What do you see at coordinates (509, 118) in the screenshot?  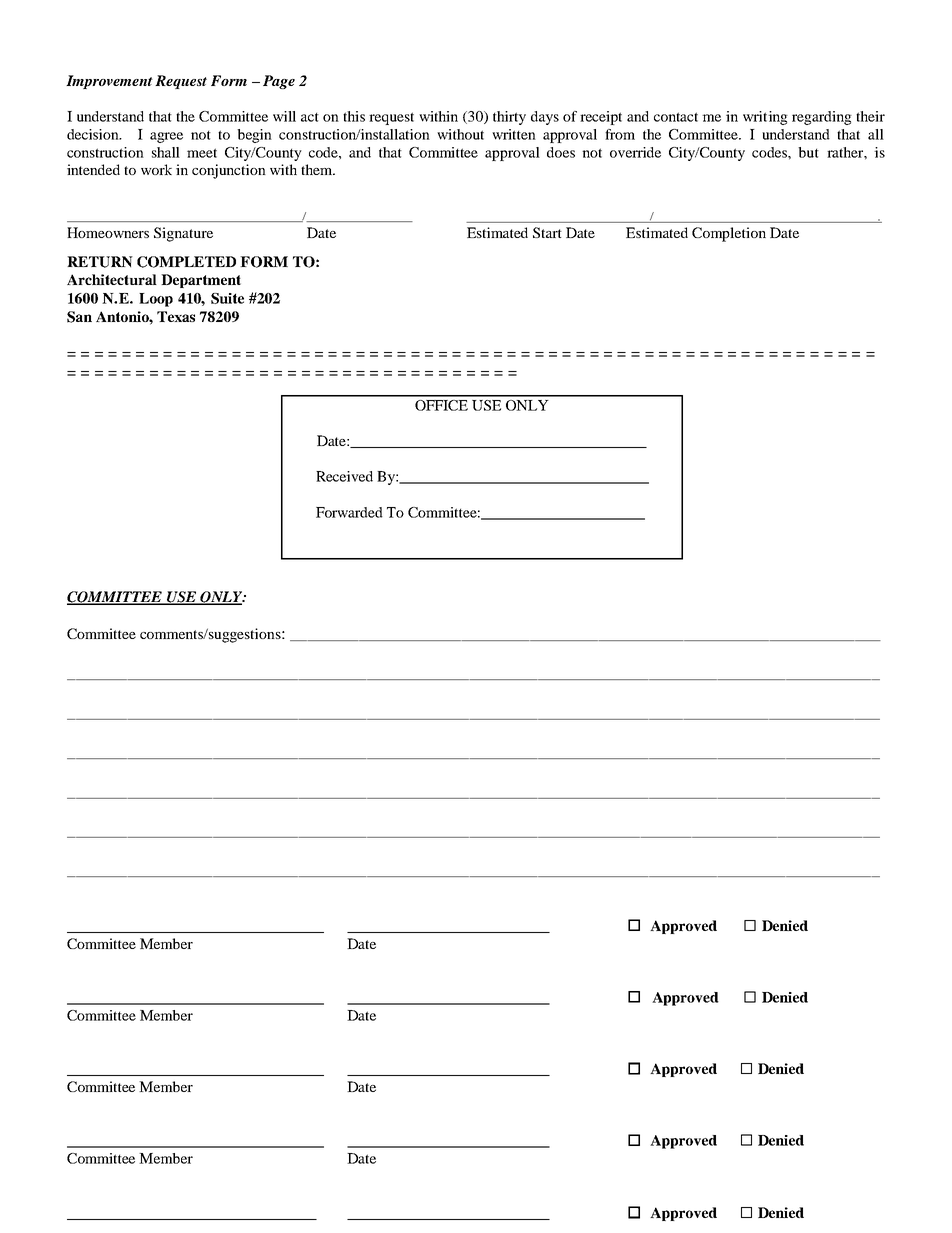 I see `thirty` at bounding box center [509, 118].
